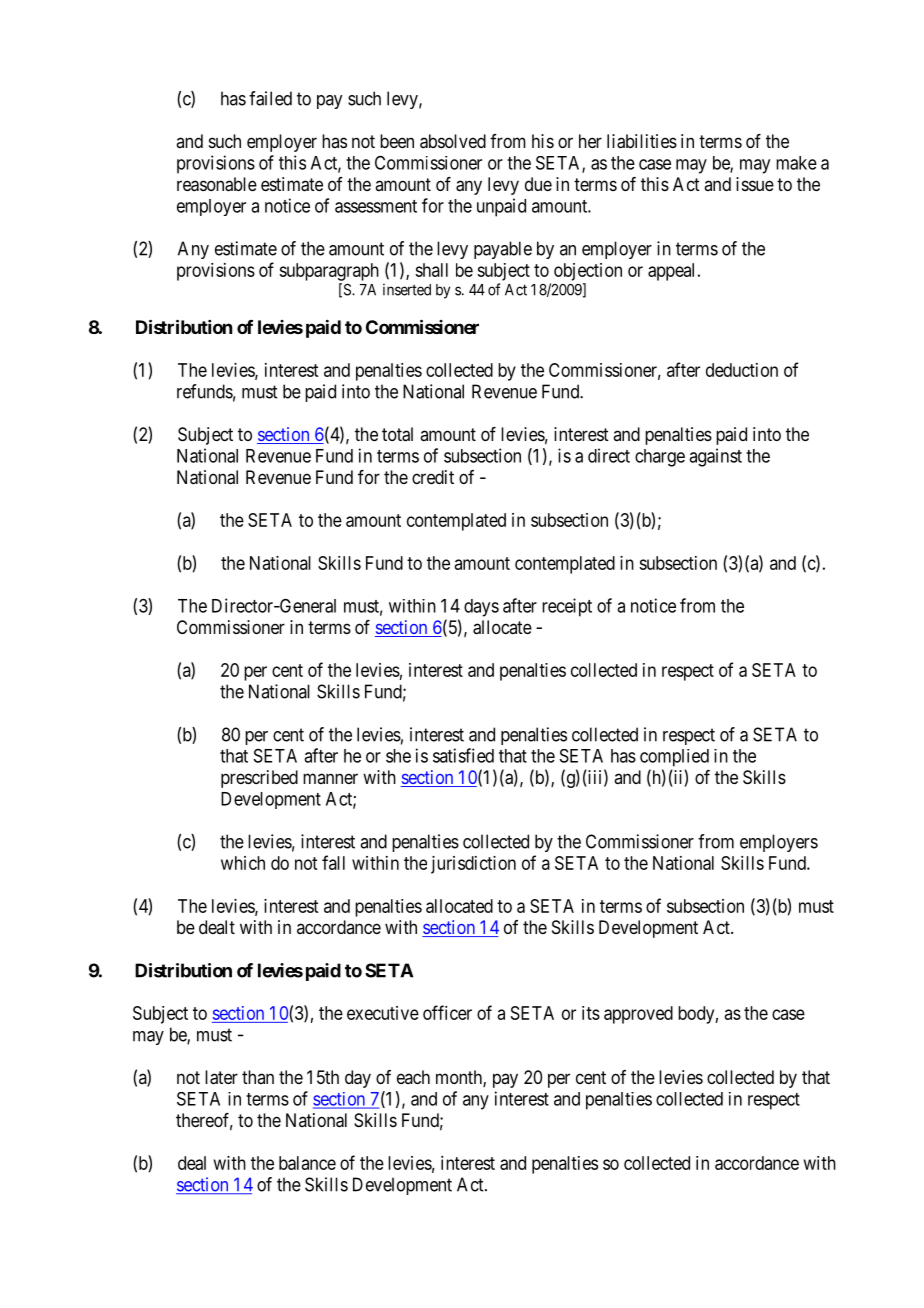 This page has width=924, height=1308. What do you see at coordinates (755, 184) in the page?
I see `issue` at bounding box center [755, 184].
